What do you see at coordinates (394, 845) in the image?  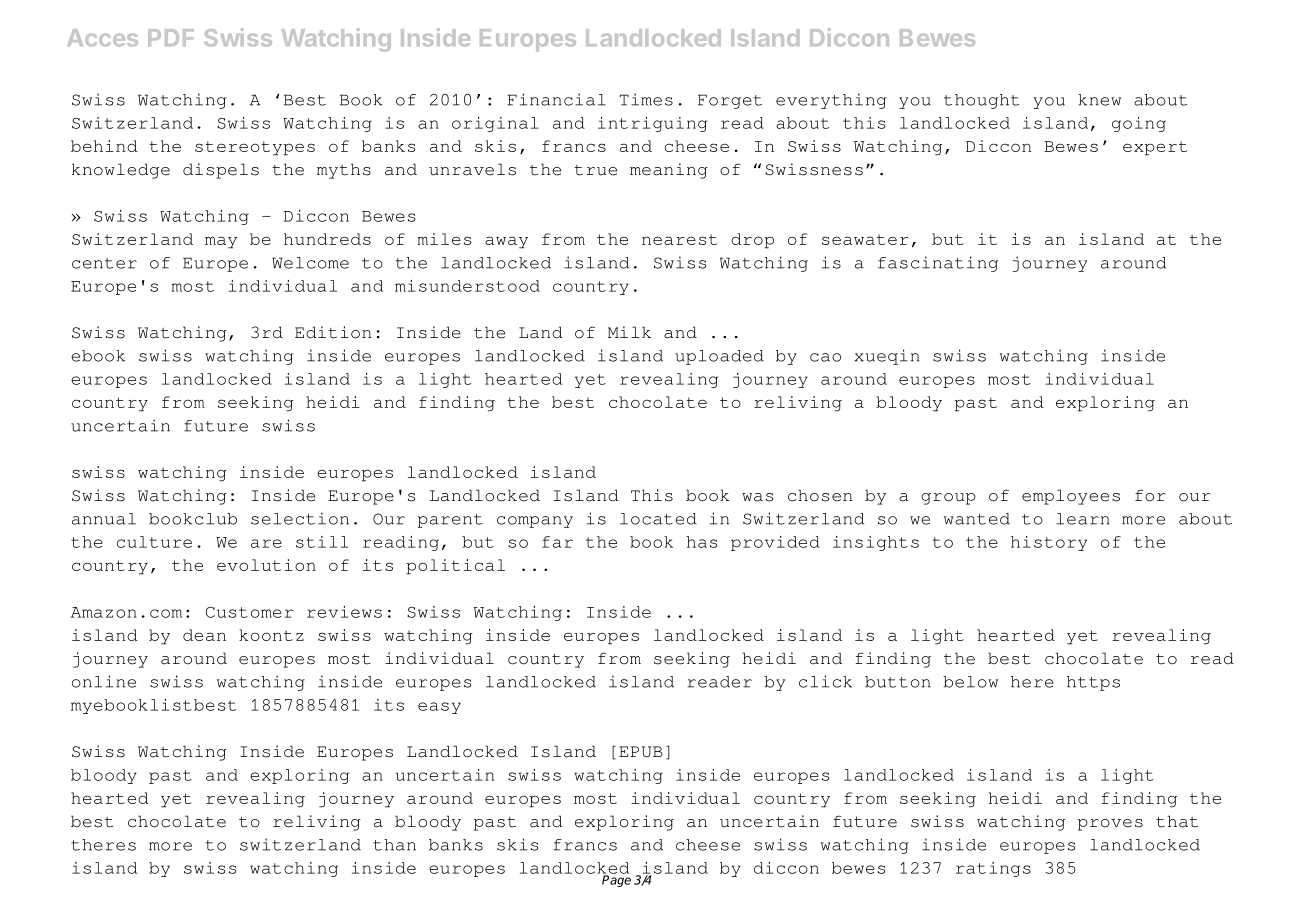 I see `than` at bounding box center [394, 845].
